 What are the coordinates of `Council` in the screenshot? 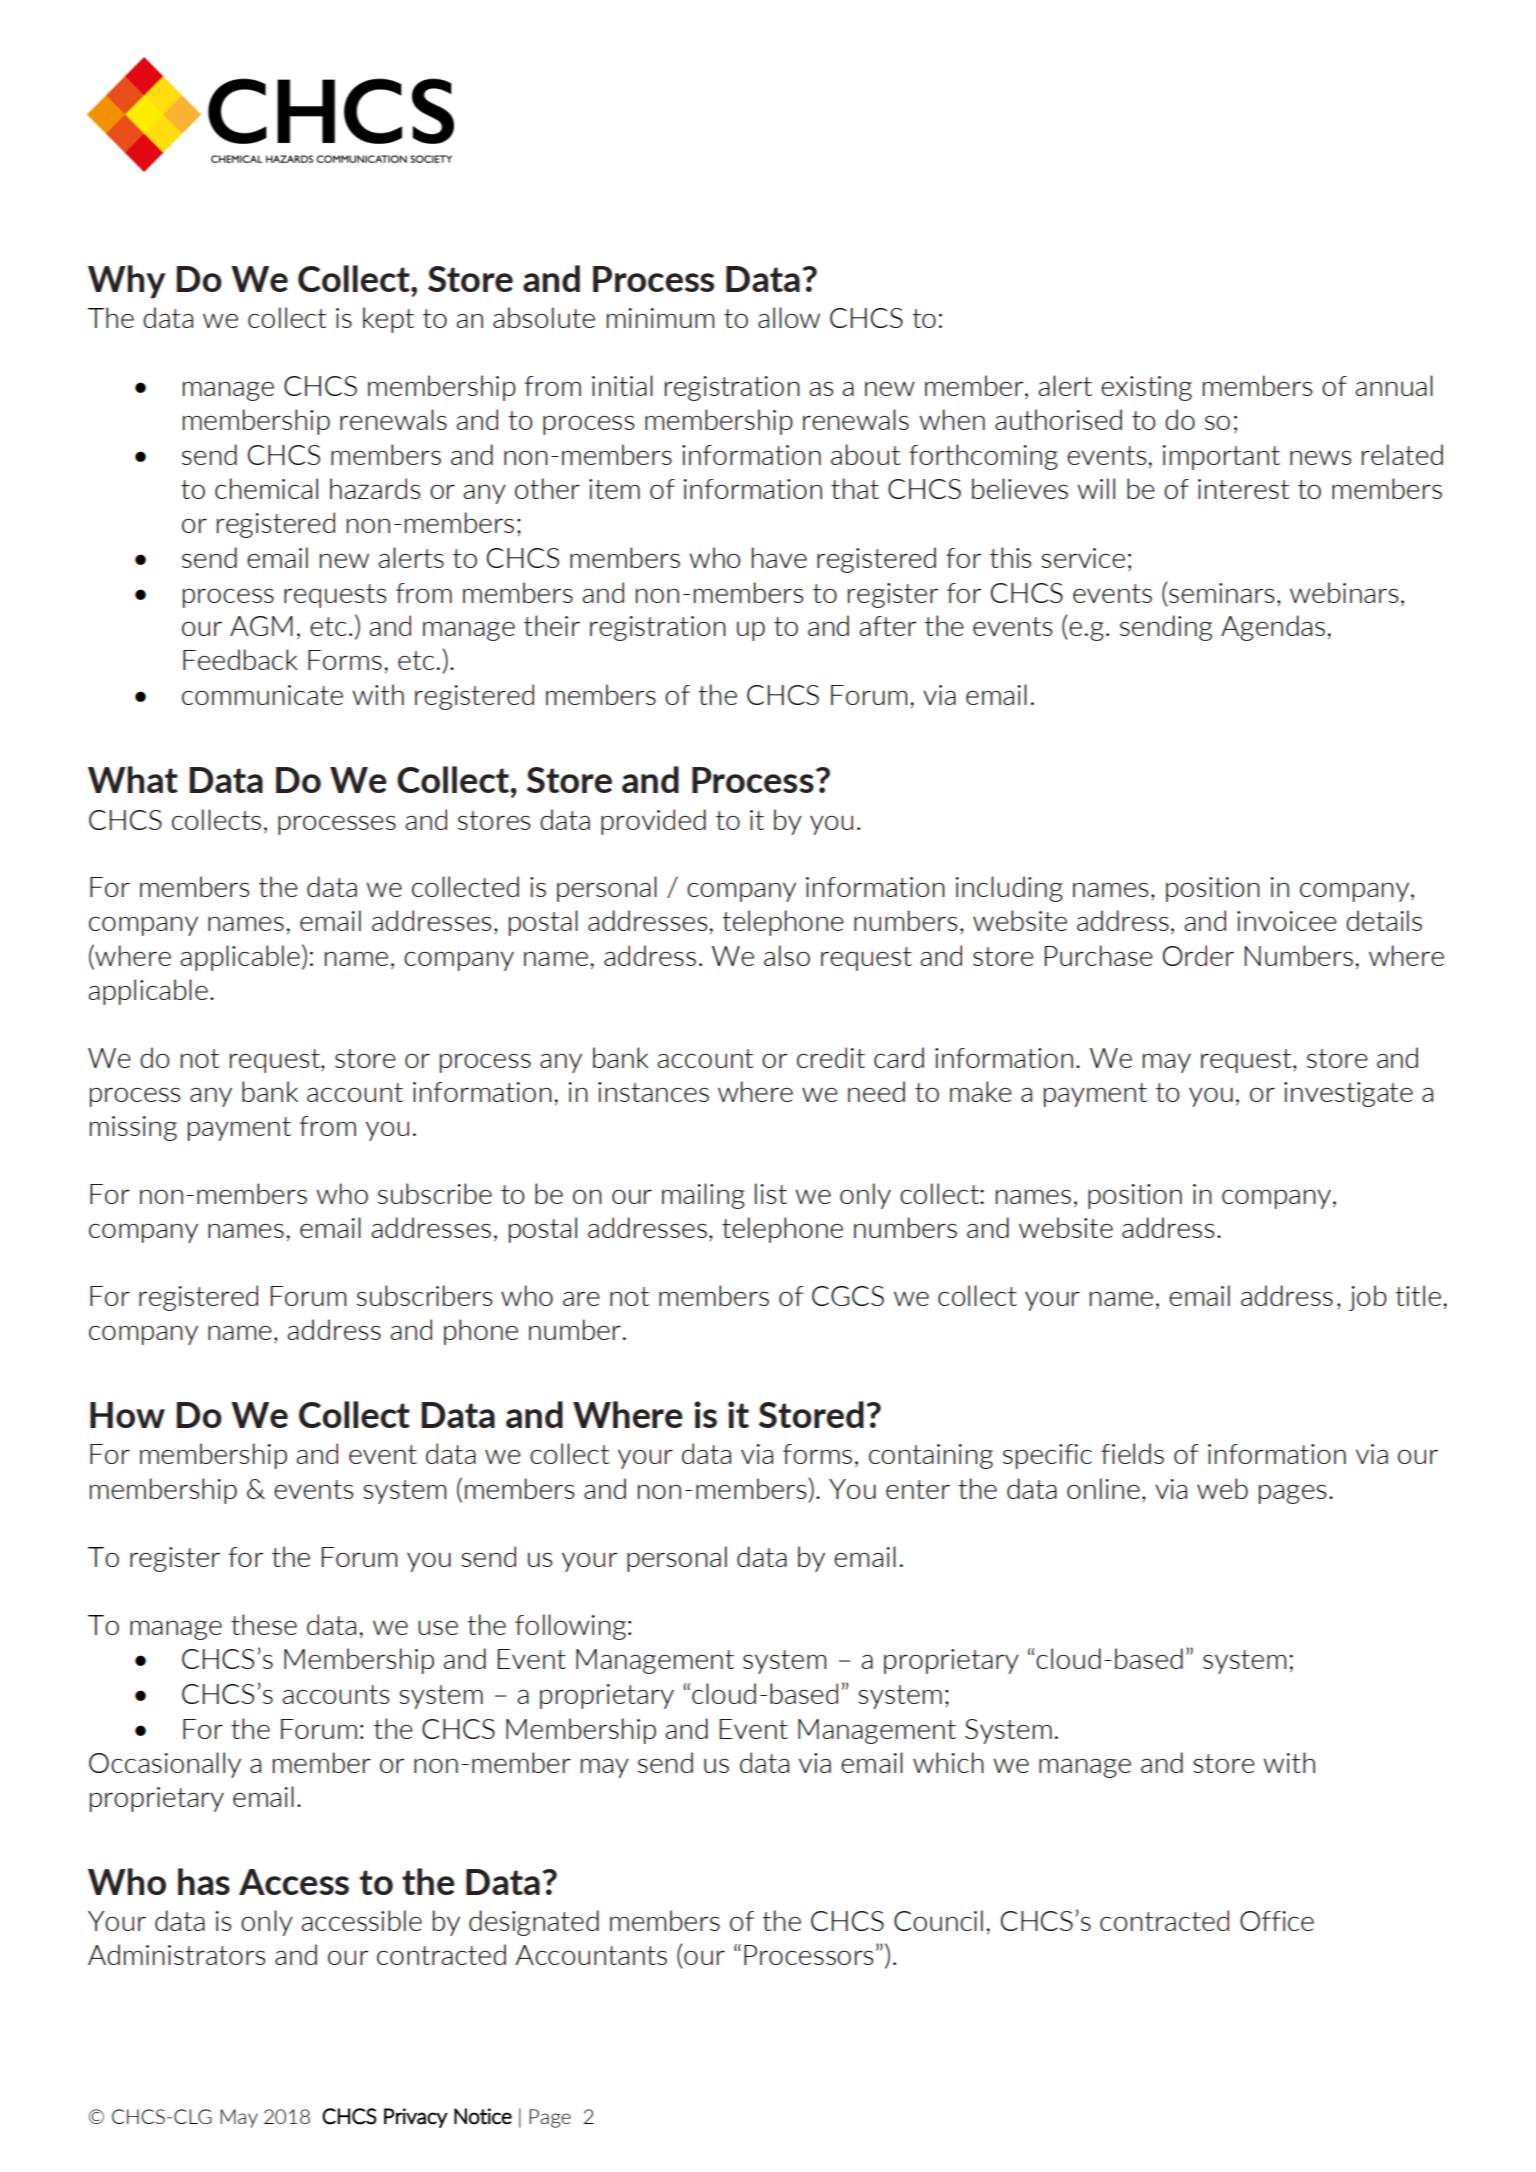 It's located at (938, 1920).
